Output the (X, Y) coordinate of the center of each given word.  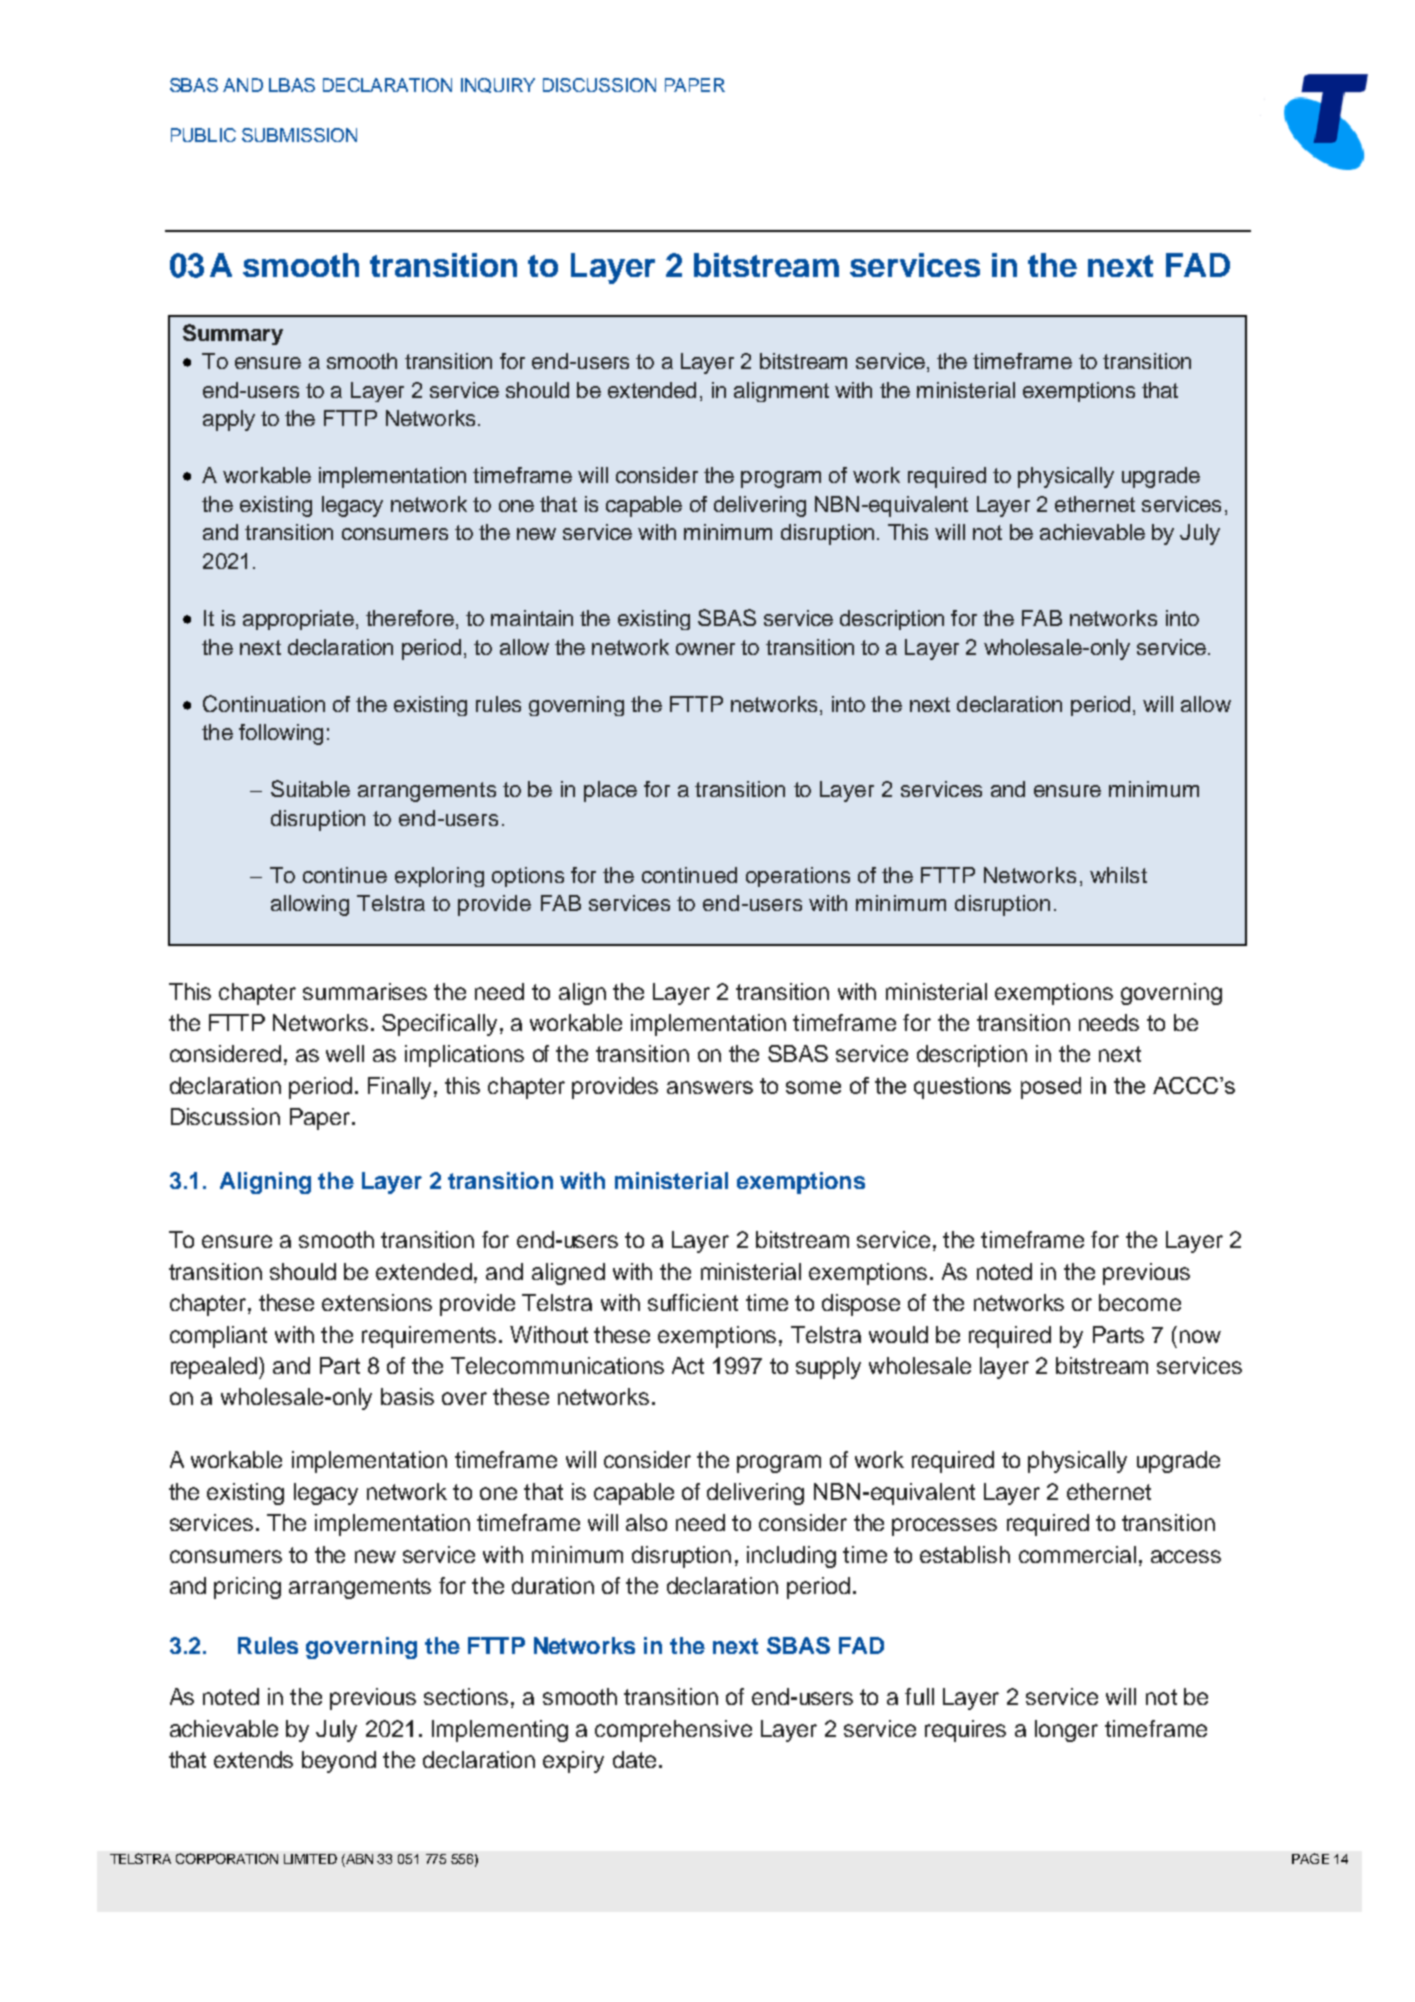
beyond (339, 1762)
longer (1066, 1731)
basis (407, 1396)
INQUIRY (498, 85)
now (1200, 1336)
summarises (365, 991)
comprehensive (673, 1731)
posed (1051, 1088)
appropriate (298, 620)
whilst (1118, 875)
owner (705, 649)
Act (688, 1365)
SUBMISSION (299, 135)
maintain (532, 618)
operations (798, 877)
